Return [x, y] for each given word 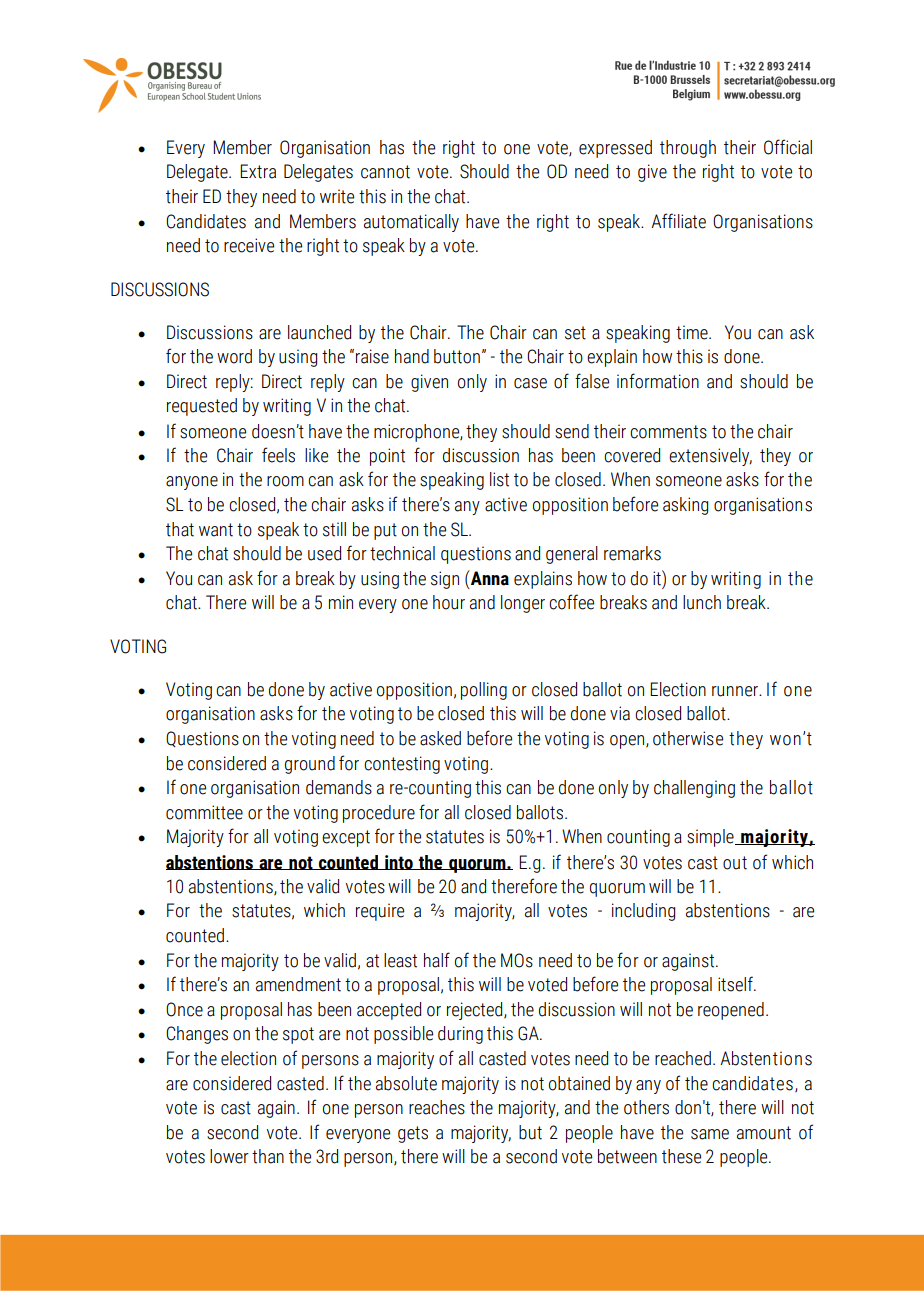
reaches [437, 1107]
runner [736, 691]
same [710, 1134]
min [341, 602]
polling [484, 691]
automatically [411, 223]
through [688, 149]
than [268, 1156]
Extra [258, 171]
